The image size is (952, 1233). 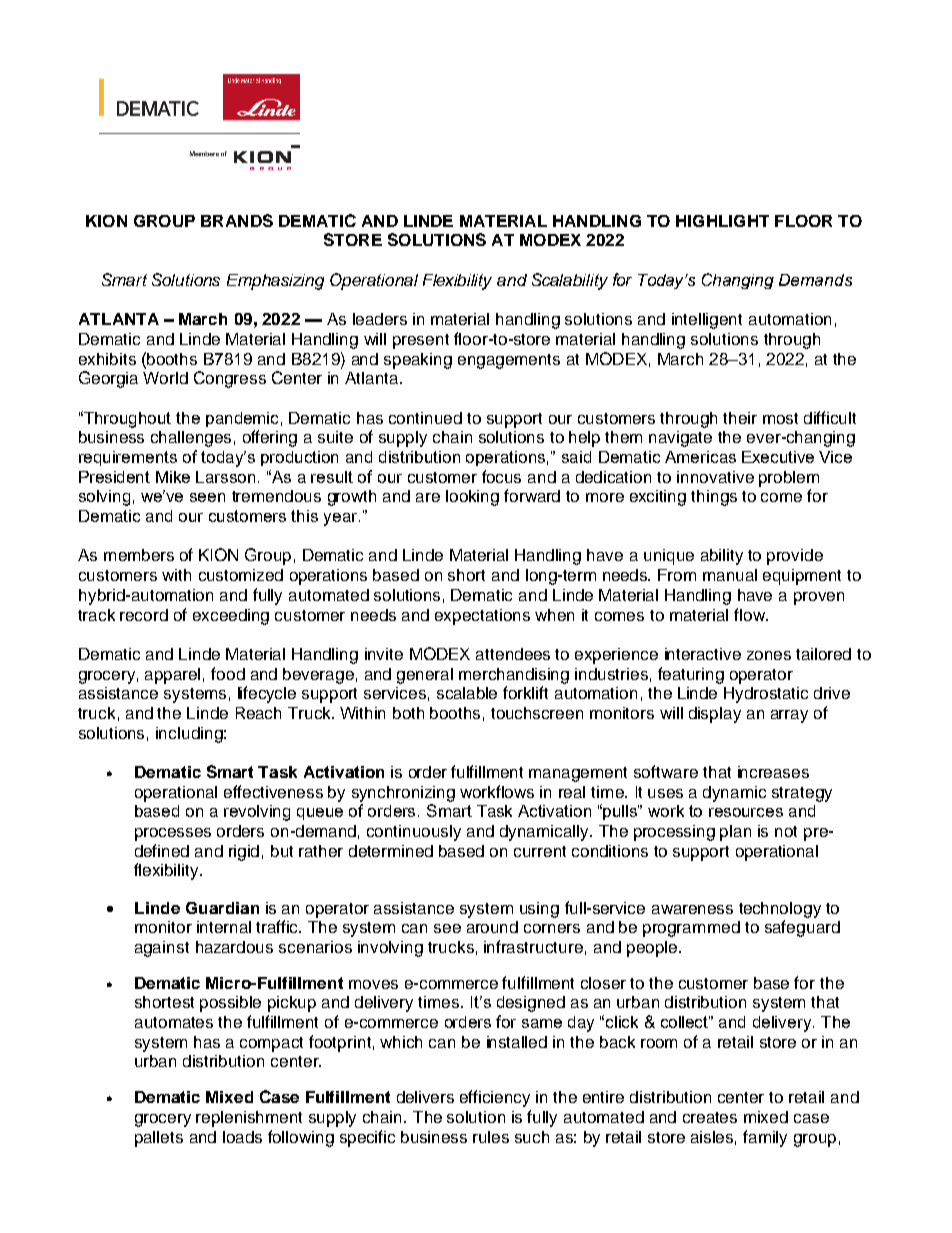 I want to click on BRANDS, so click(x=237, y=220).
